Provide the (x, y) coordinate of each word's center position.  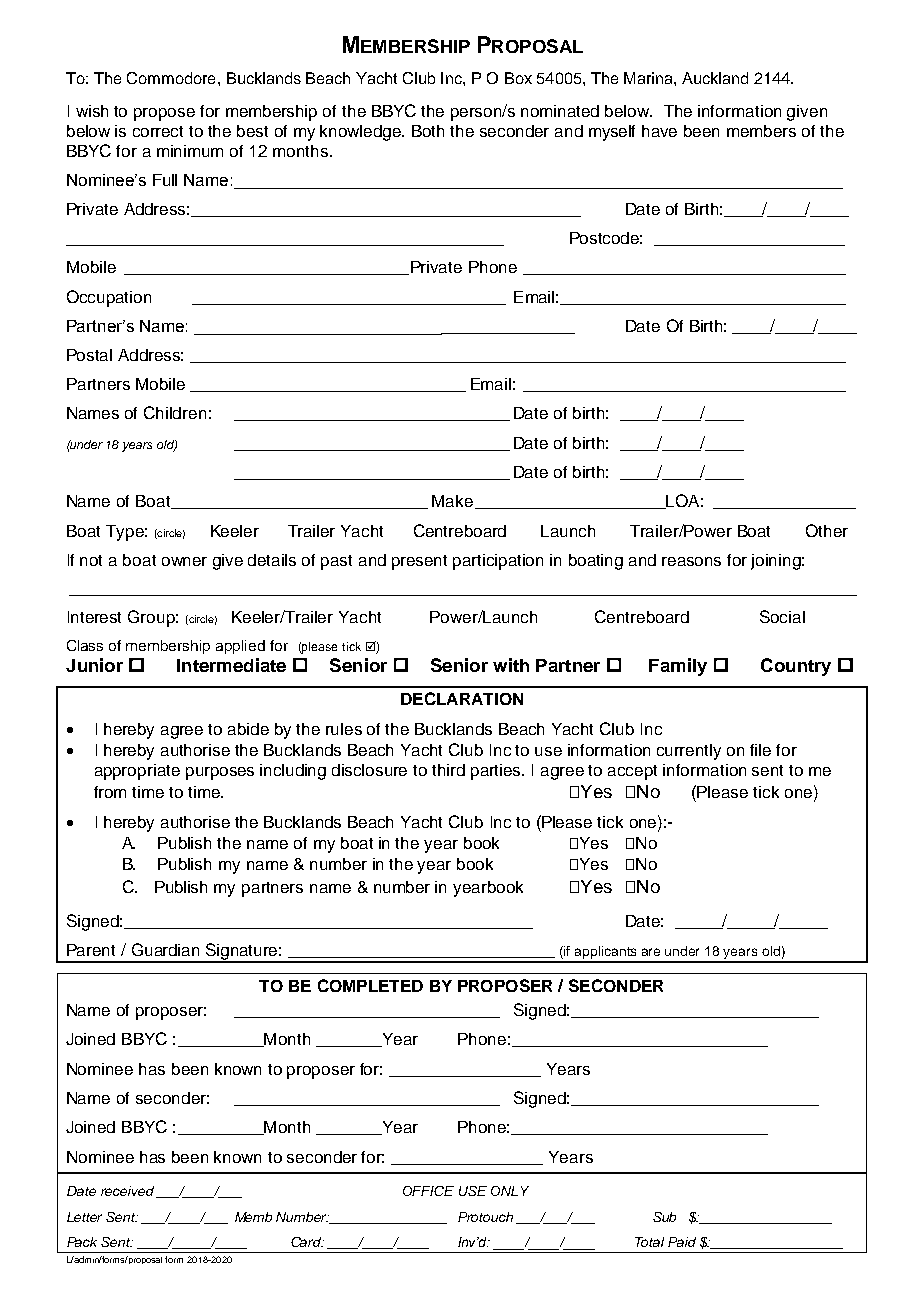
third (448, 770)
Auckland (715, 78)
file (760, 750)
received (127, 1191)
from (110, 792)
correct (158, 131)
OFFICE (428, 1191)
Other (827, 530)
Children (175, 412)
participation (498, 562)
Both (428, 131)
